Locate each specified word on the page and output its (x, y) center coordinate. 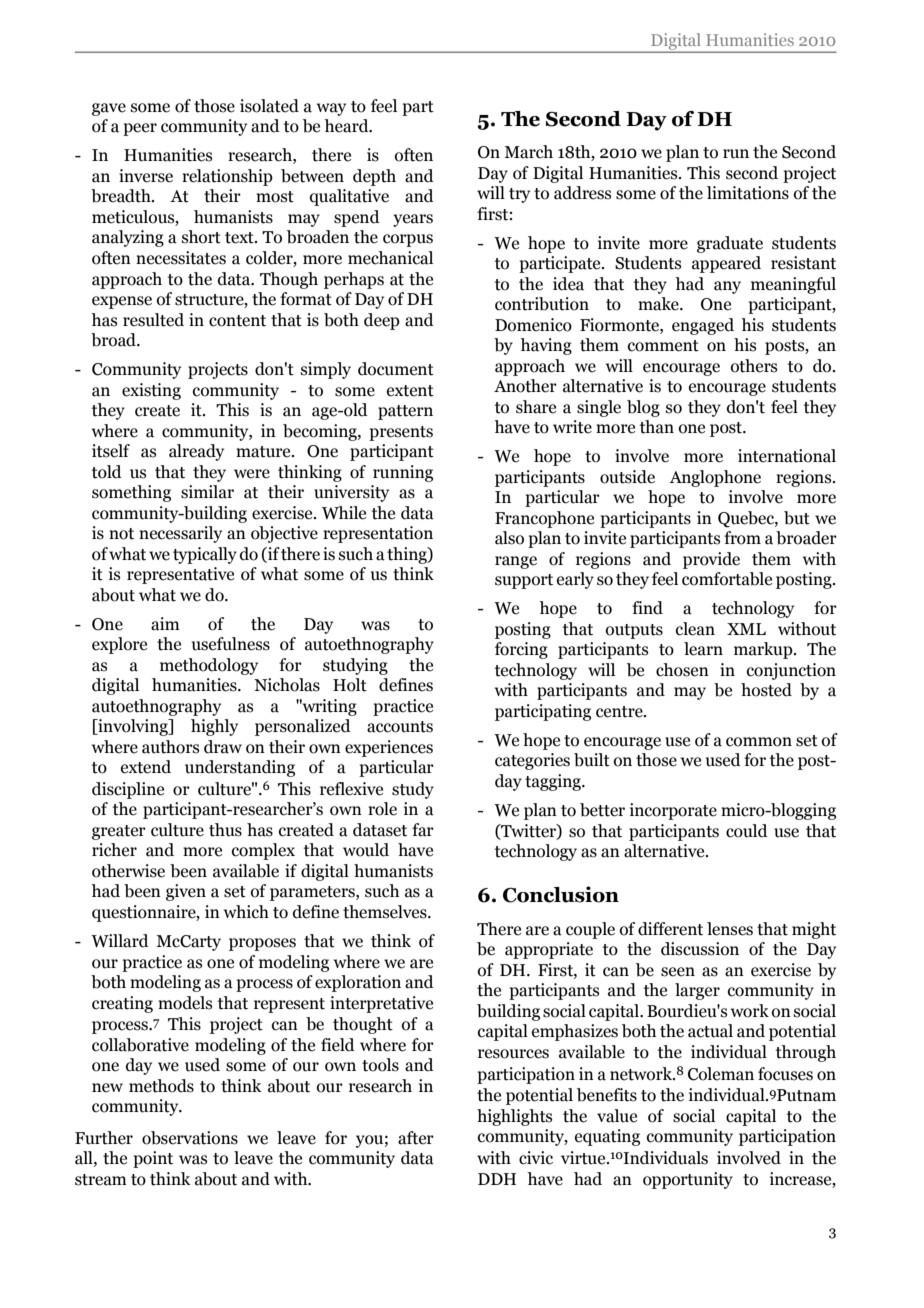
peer (140, 129)
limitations (748, 193)
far (423, 830)
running (403, 473)
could (747, 831)
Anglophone (715, 478)
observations (190, 1138)
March (528, 152)
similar (207, 492)
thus (225, 830)
